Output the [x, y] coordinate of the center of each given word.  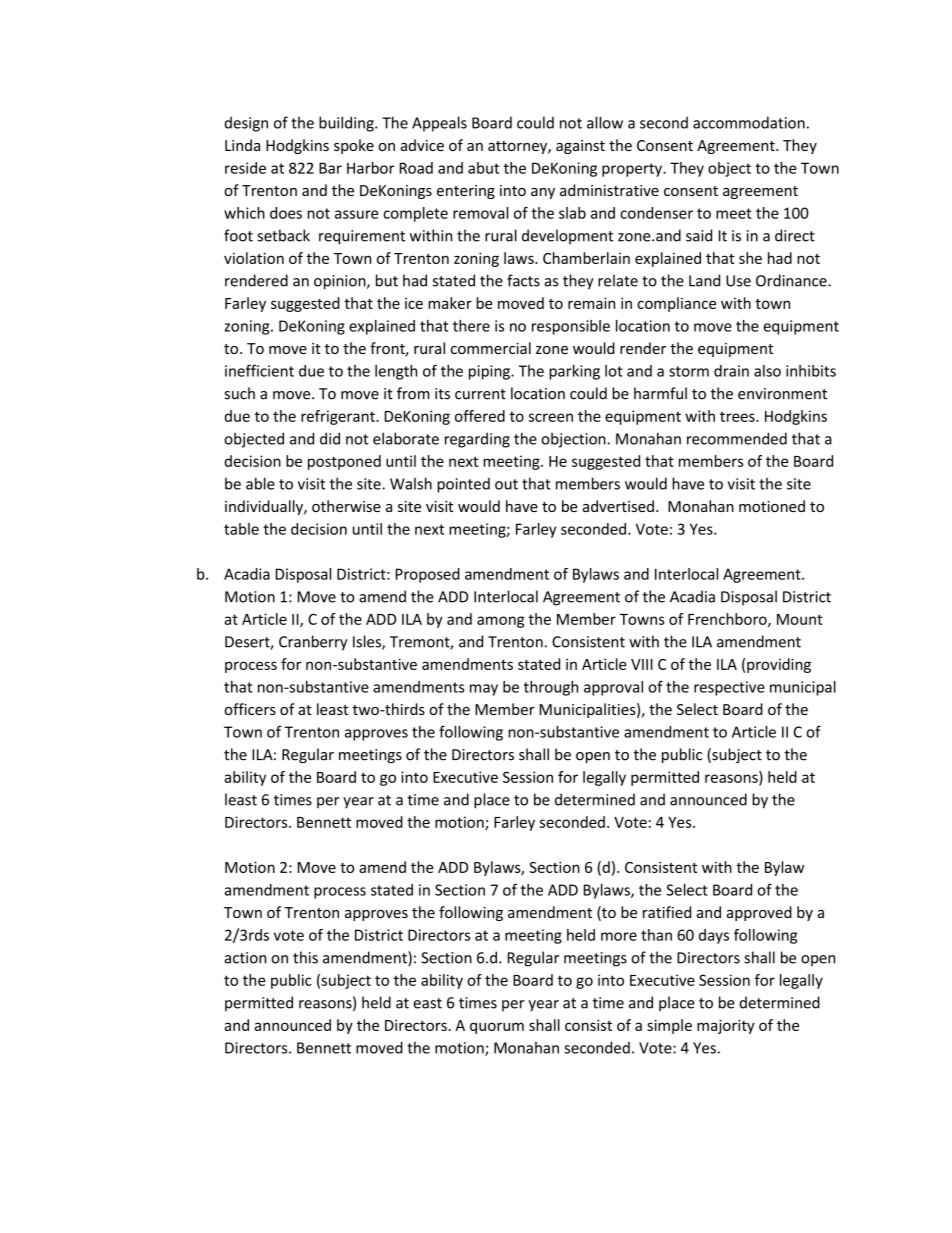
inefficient [259, 370]
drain [731, 371]
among [500, 622]
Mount [800, 619]
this [305, 957]
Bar [330, 168]
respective [729, 688]
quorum [497, 1028]
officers [250, 709]
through [551, 688]
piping [490, 372]
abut [483, 168]
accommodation [749, 122]
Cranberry [313, 643]
